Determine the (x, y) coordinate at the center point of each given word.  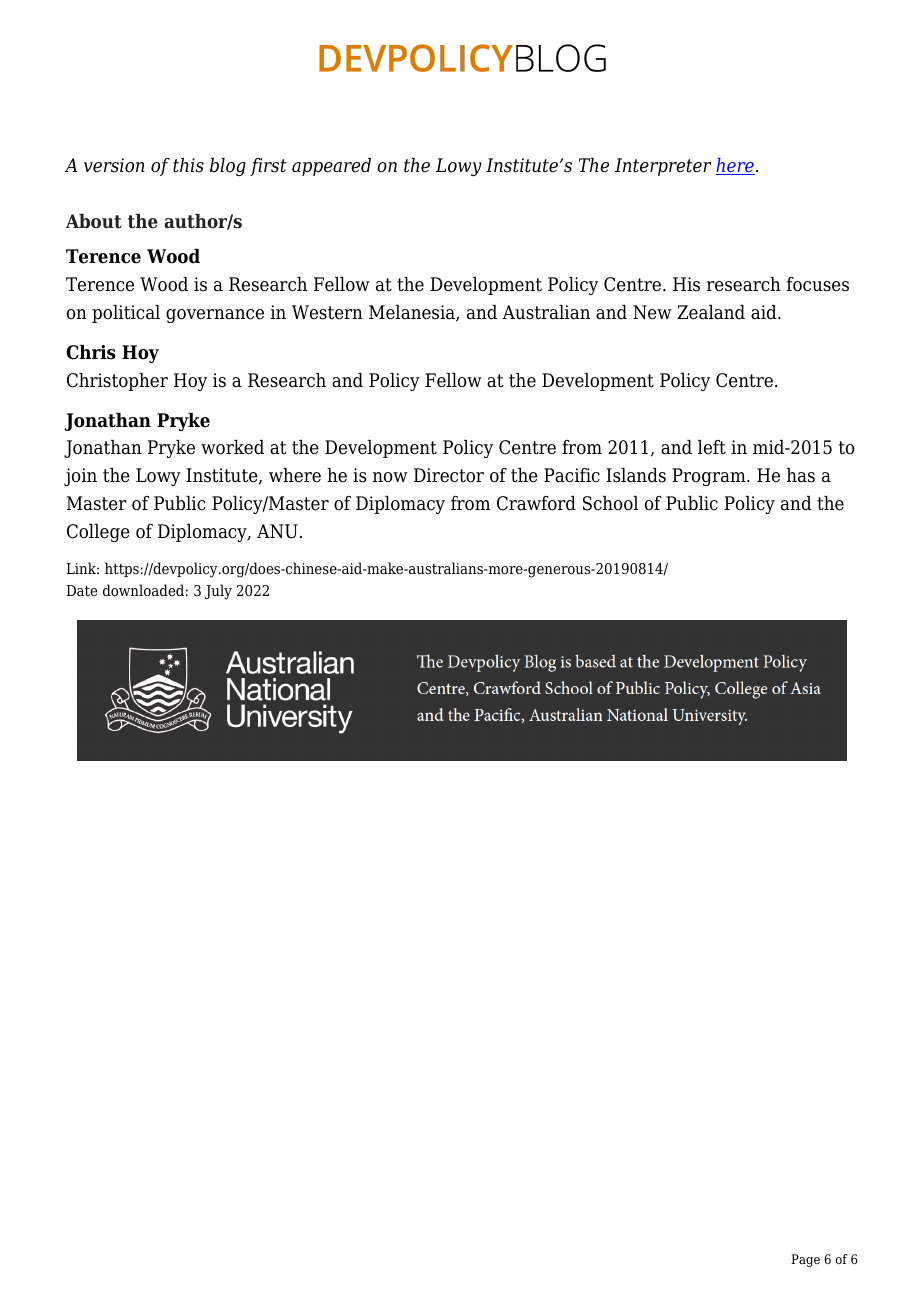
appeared (331, 167)
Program (710, 477)
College (98, 533)
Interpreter (663, 167)
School (610, 503)
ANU (277, 531)
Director (449, 475)
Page (805, 1260)
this (188, 165)
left (712, 447)
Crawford (536, 503)
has (801, 475)
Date (81, 590)
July (218, 592)
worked (232, 447)
